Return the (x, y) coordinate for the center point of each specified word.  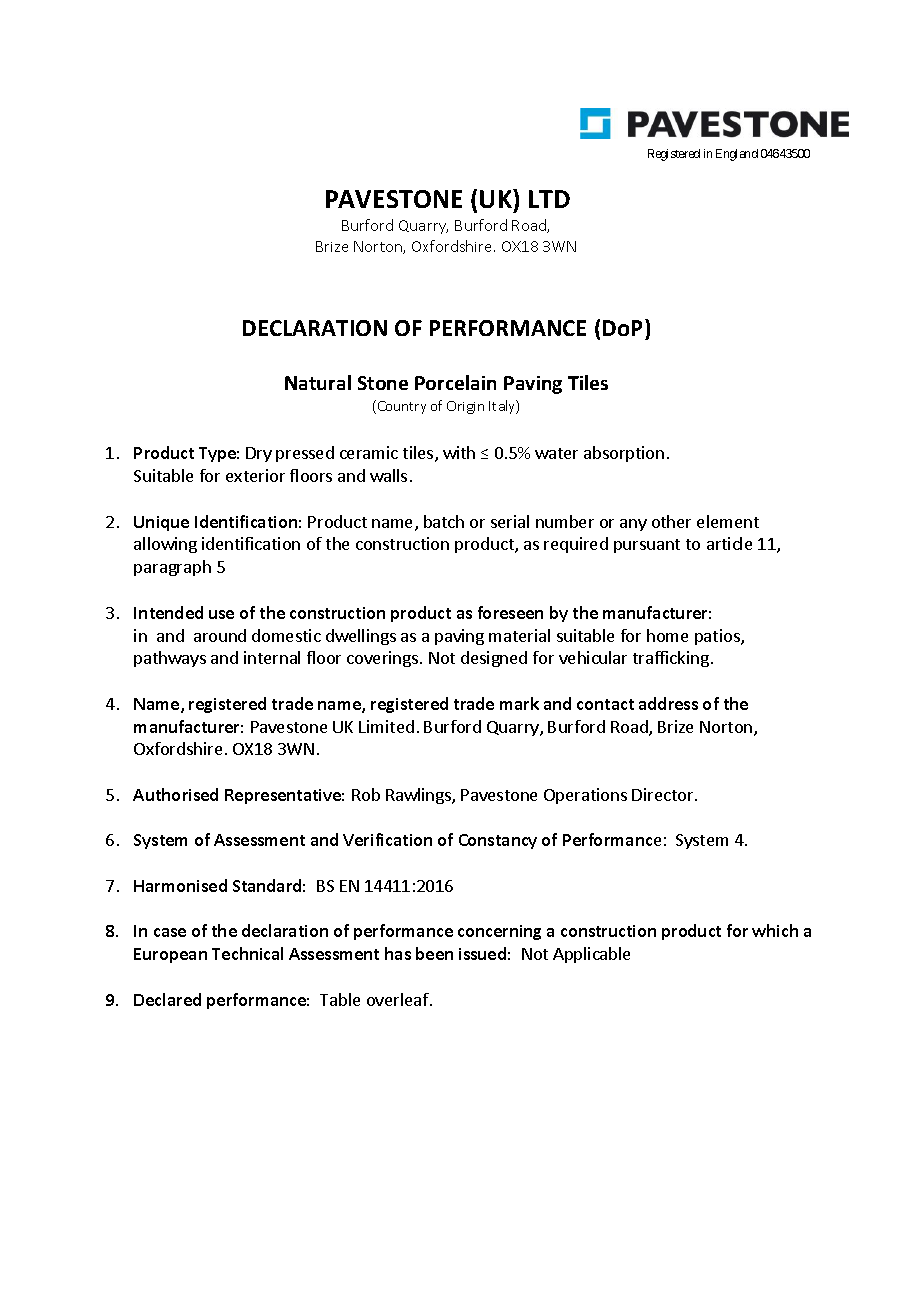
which (775, 930)
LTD (549, 199)
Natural (318, 382)
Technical (247, 953)
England (737, 155)
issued (482, 953)
